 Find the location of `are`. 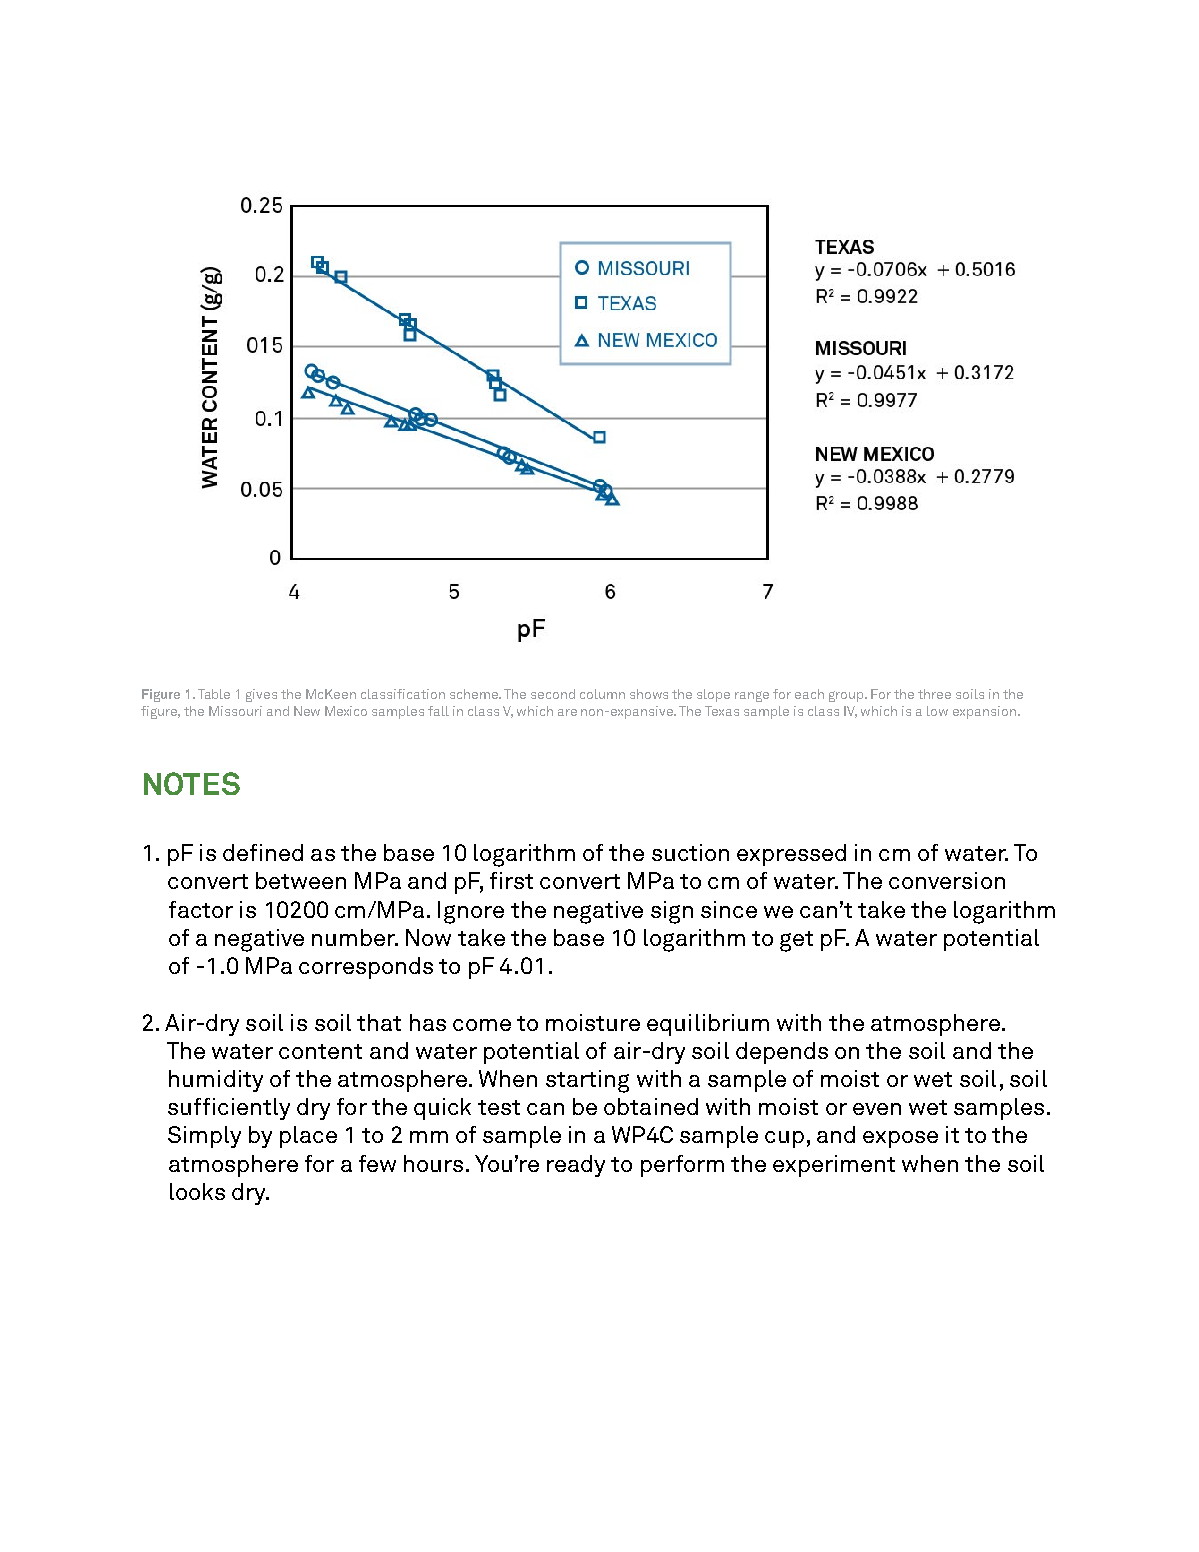

are is located at coordinates (567, 712).
